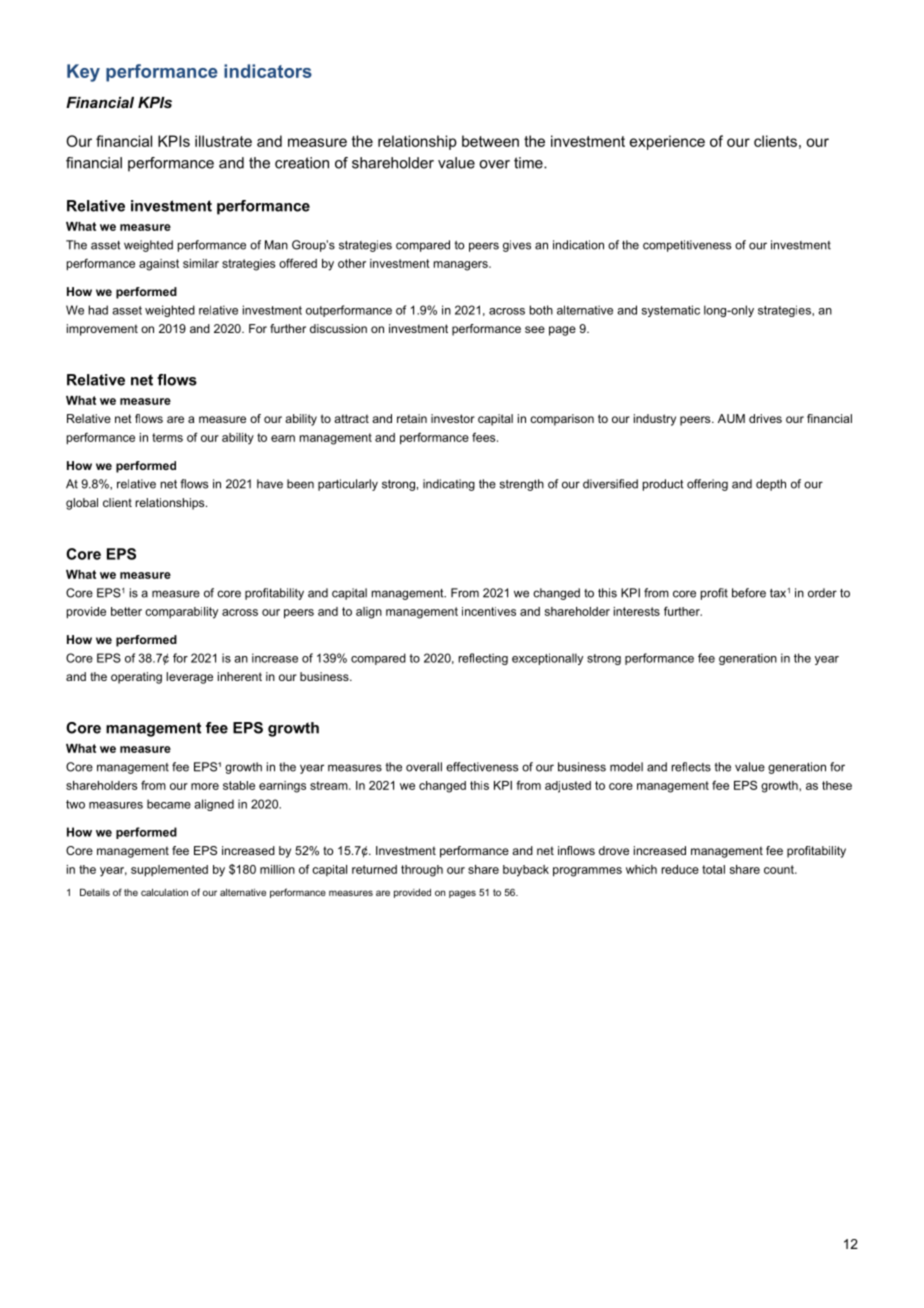 This screenshot has width=924, height=1308. I want to click on systematic, so click(671, 311).
